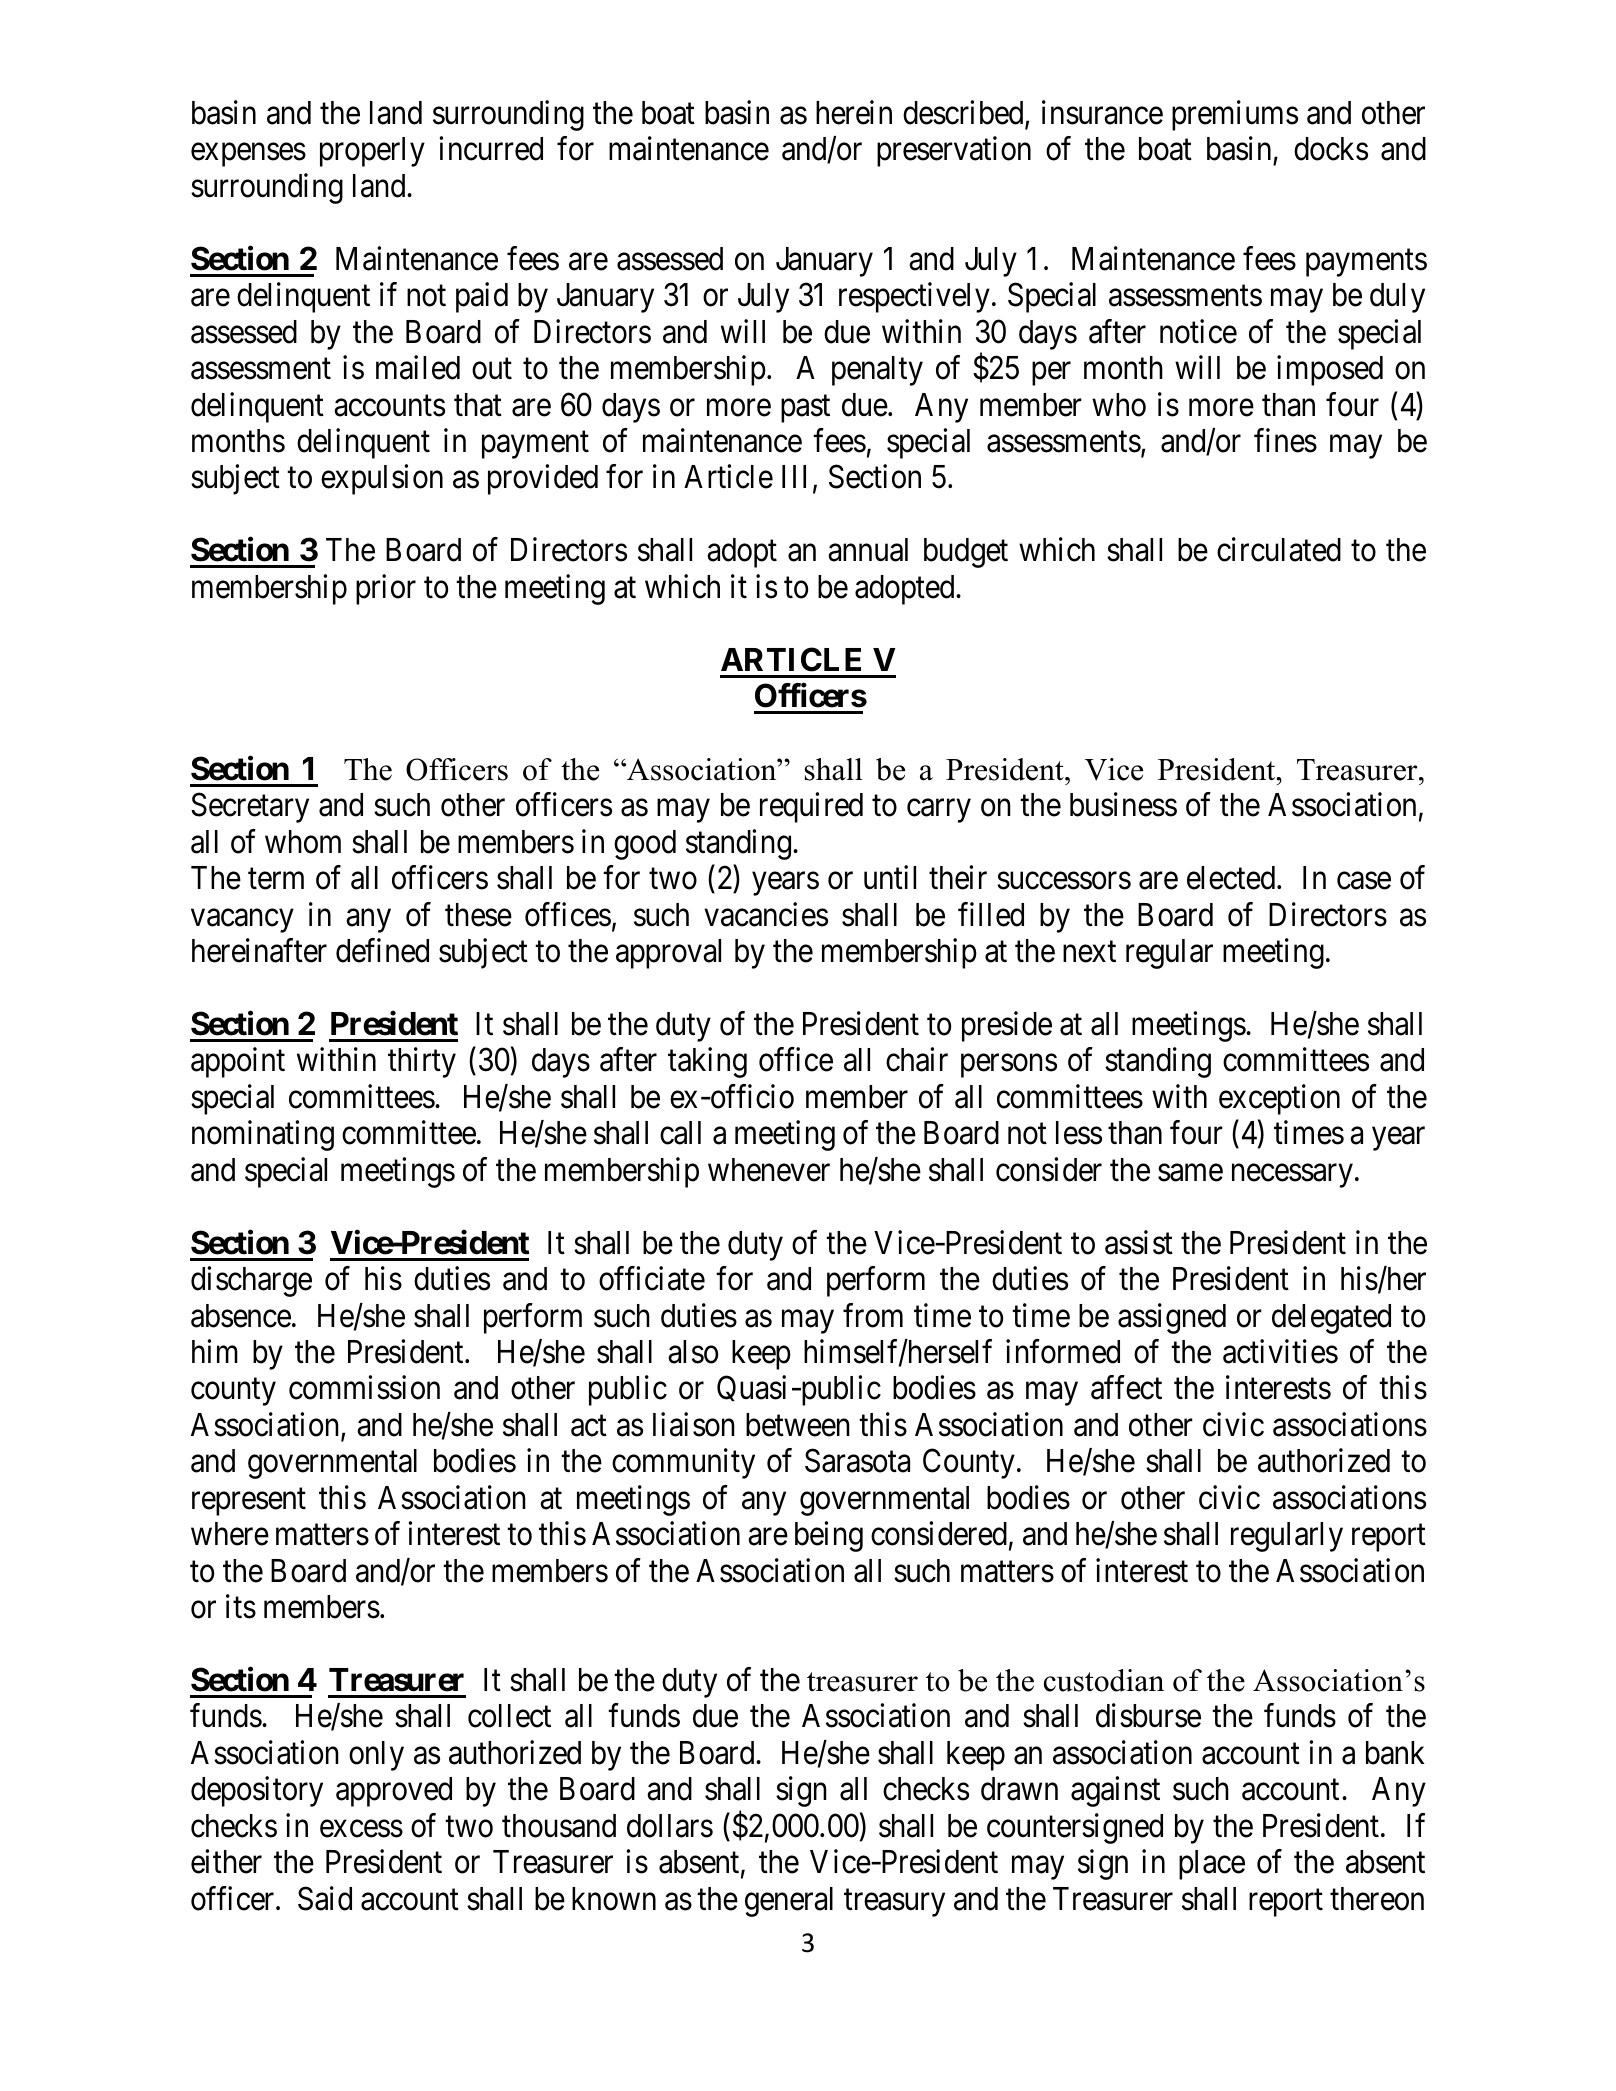 Image resolution: width=1616 pixels, height=2091 pixels. What do you see at coordinates (1102, 112) in the screenshot?
I see `insurance` at bounding box center [1102, 112].
